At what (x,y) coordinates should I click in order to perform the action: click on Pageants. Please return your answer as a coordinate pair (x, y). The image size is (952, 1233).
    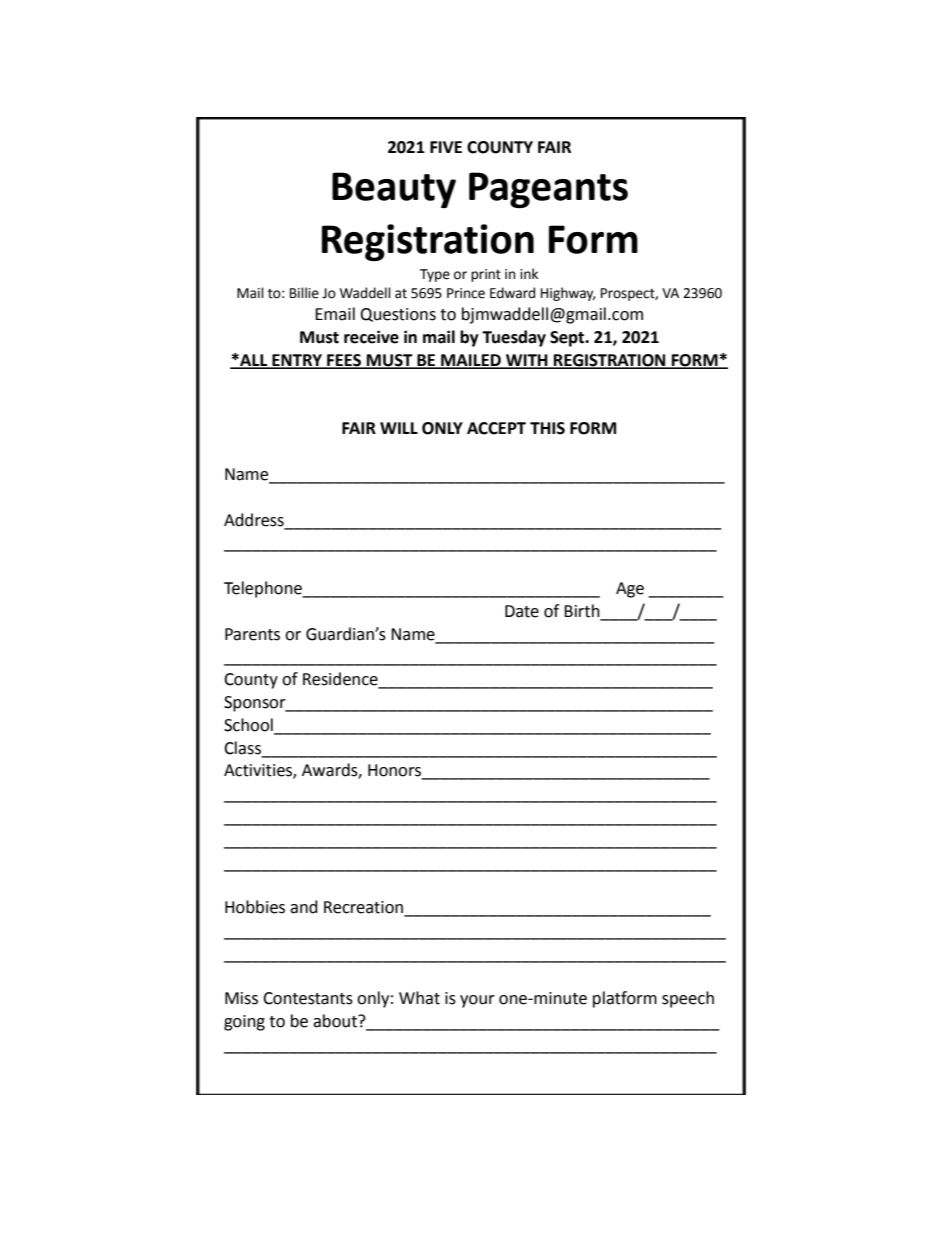
    Looking at the image, I should click on (548, 190).
